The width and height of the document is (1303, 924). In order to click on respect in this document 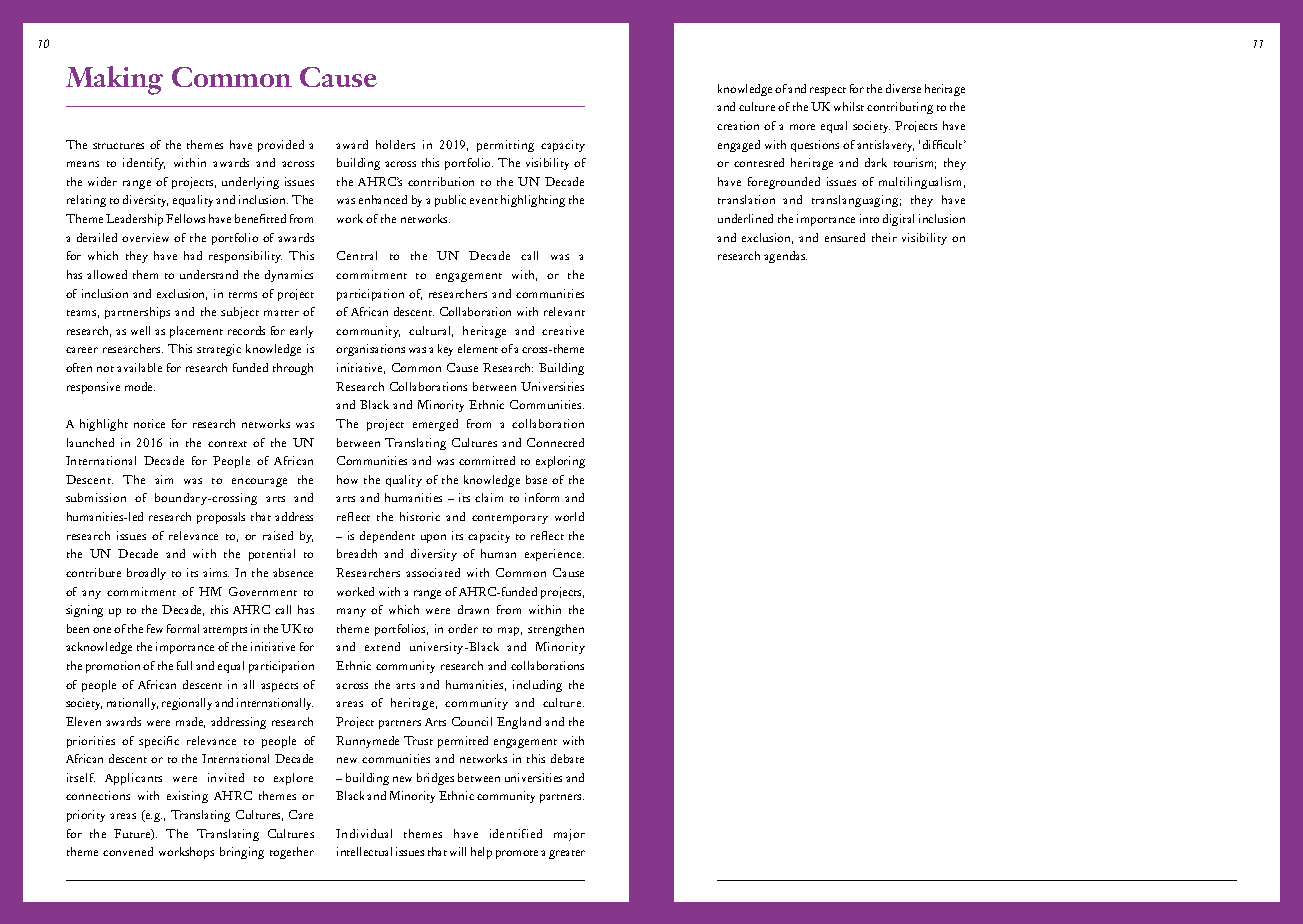, I will do `click(828, 91)`.
